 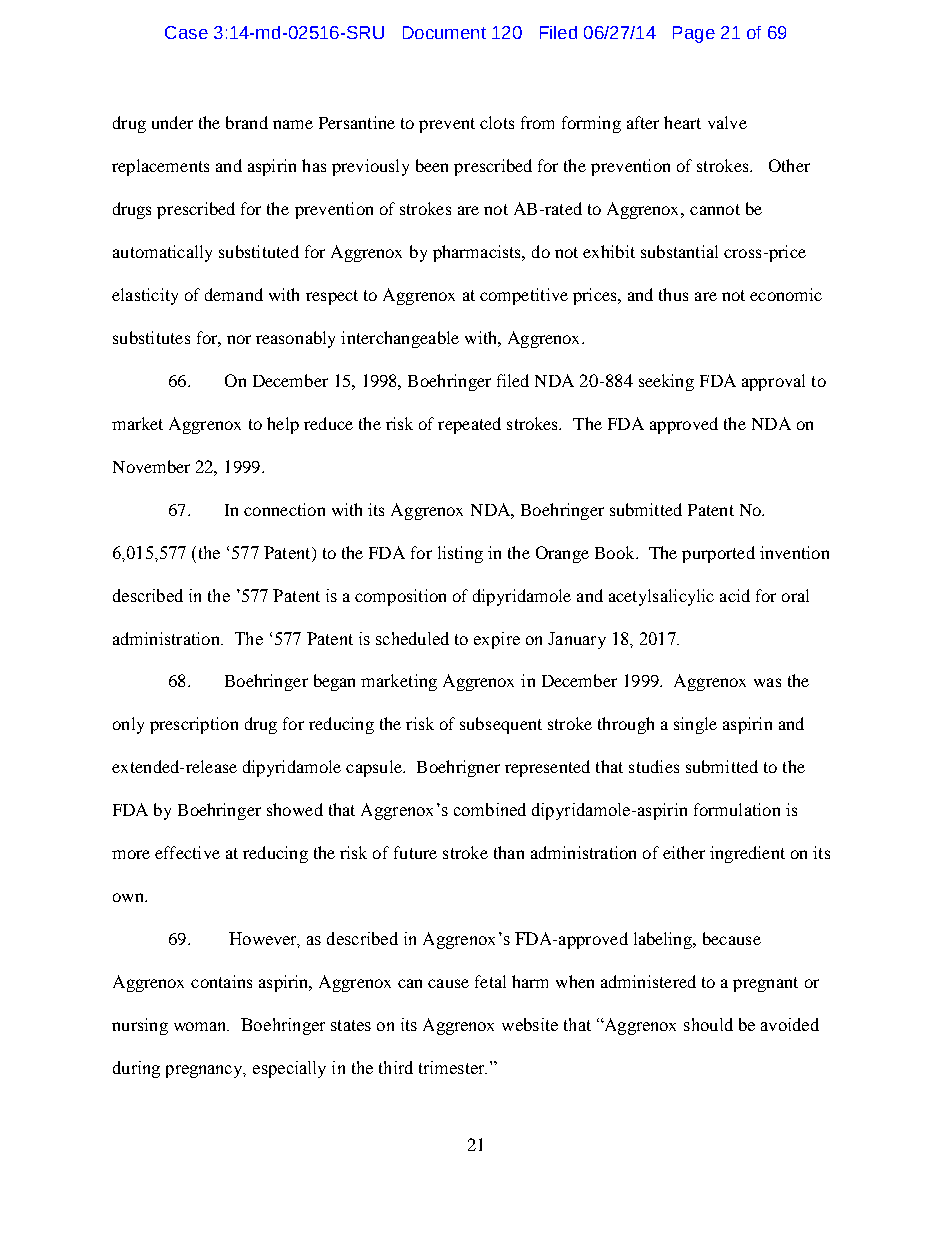 I want to click on trimester, so click(x=453, y=1067).
